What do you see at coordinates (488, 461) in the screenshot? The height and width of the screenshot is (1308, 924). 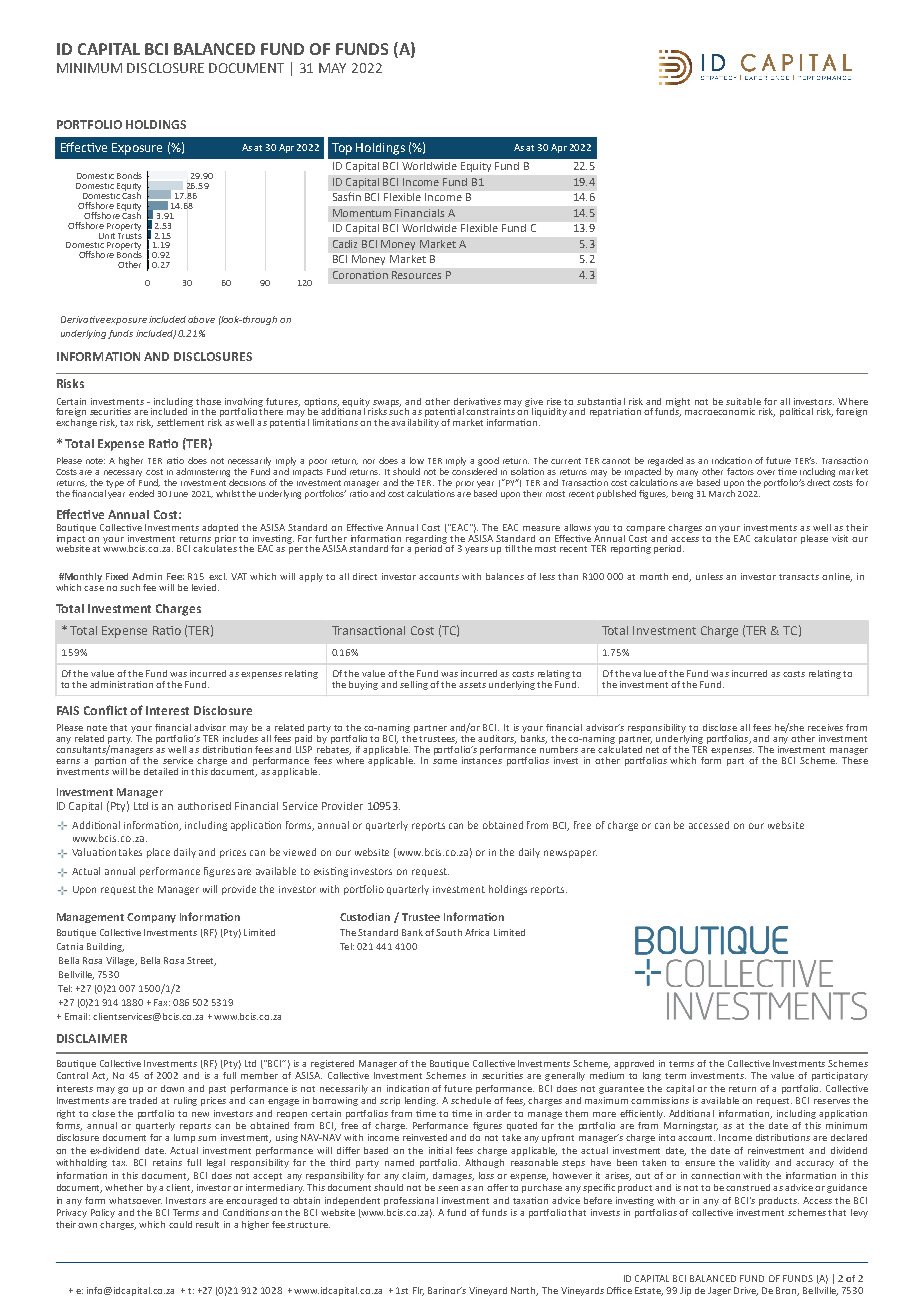 I see `good` at bounding box center [488, 461].
